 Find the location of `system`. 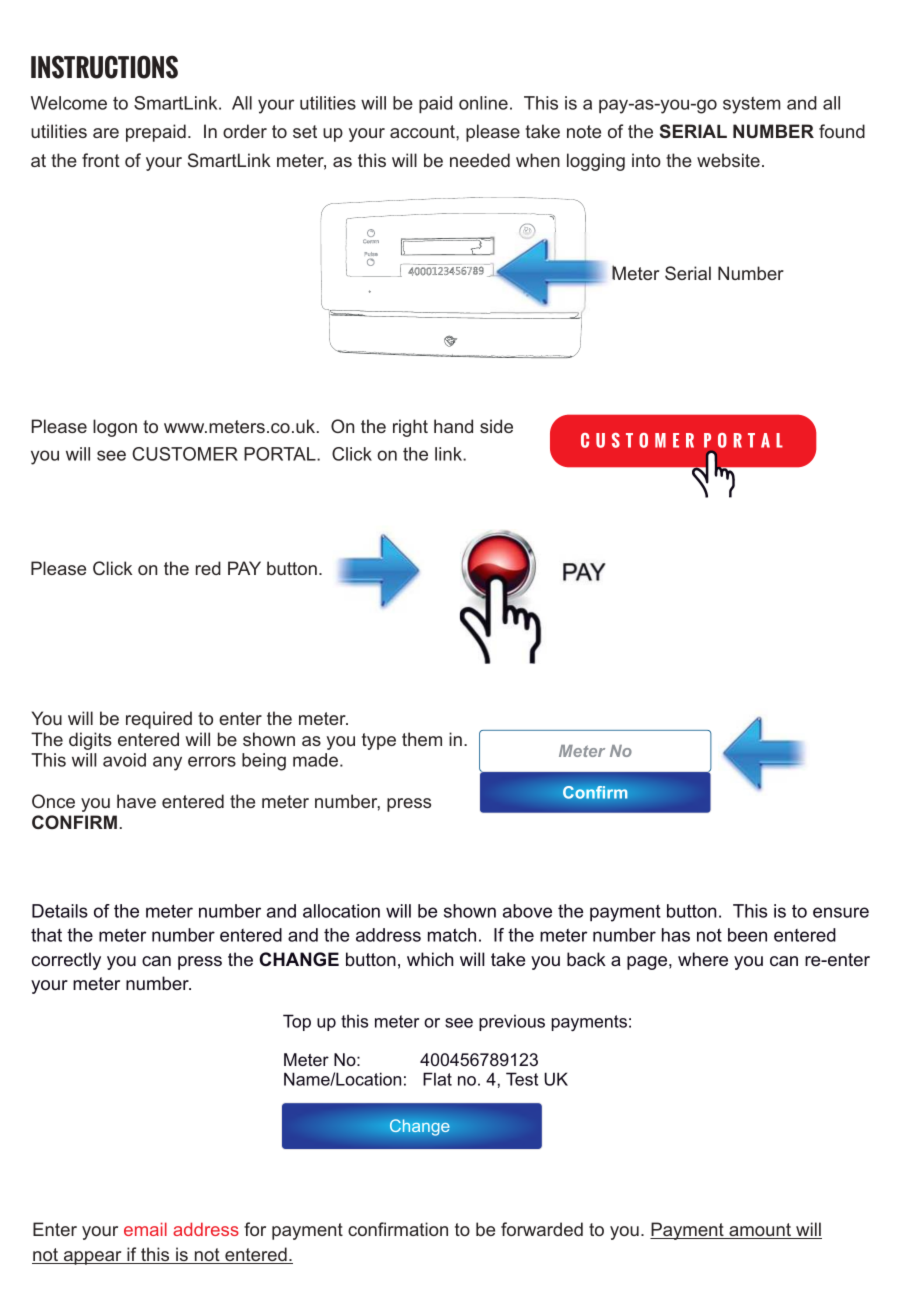

system is located at coordinates (751, 105).
